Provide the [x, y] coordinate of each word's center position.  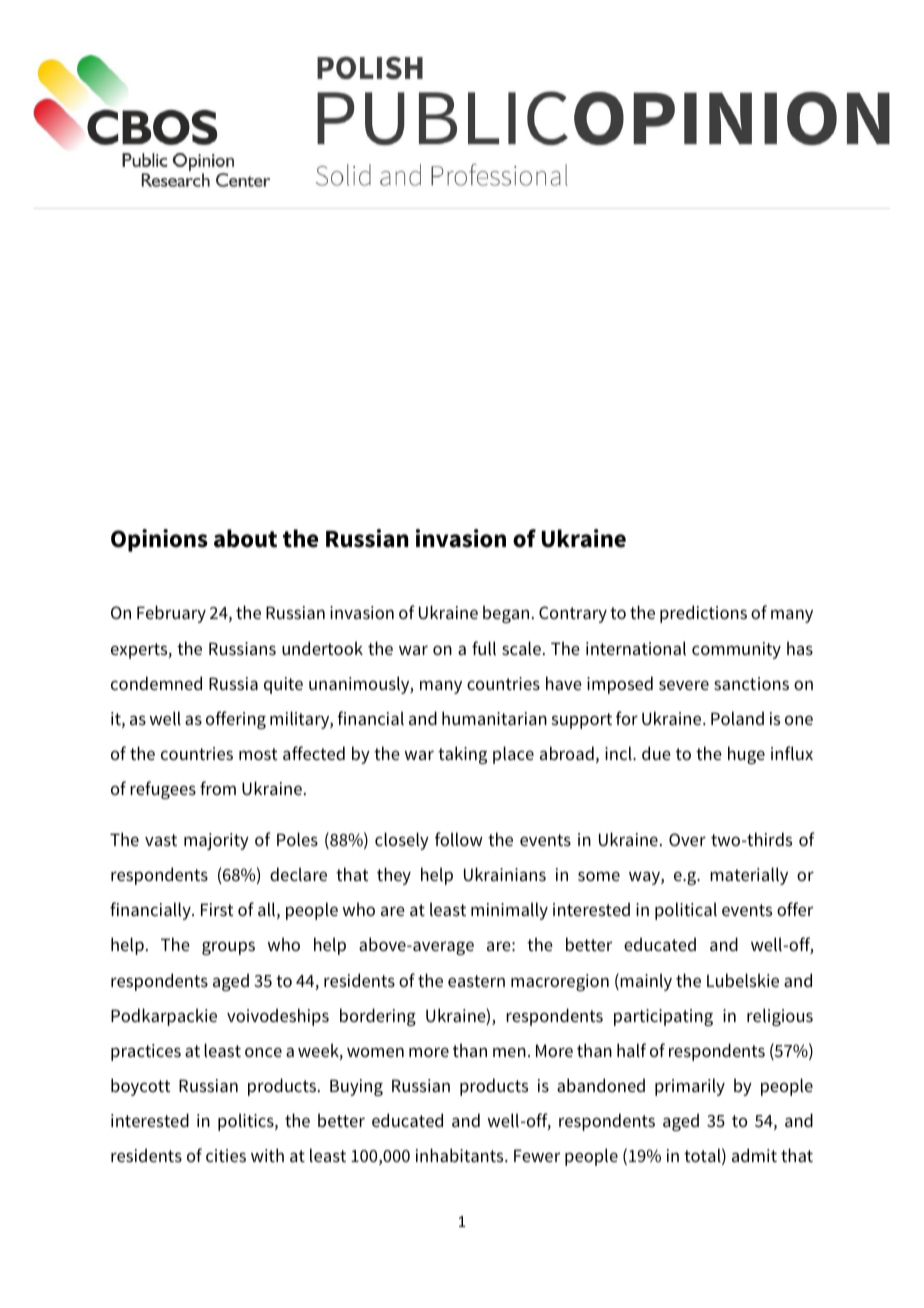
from [218, 788]
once [263, 1052]
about [245, 538]
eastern [476, 981]
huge [746, 755]
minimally [509, 911]
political [686, 911]
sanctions [751, 683]
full [484, 648]
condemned [156, 683]
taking [462, 755]
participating [663, 1017]
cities [226, 1155]
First [217, 910]
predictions [703, 614]
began [506, 614]
